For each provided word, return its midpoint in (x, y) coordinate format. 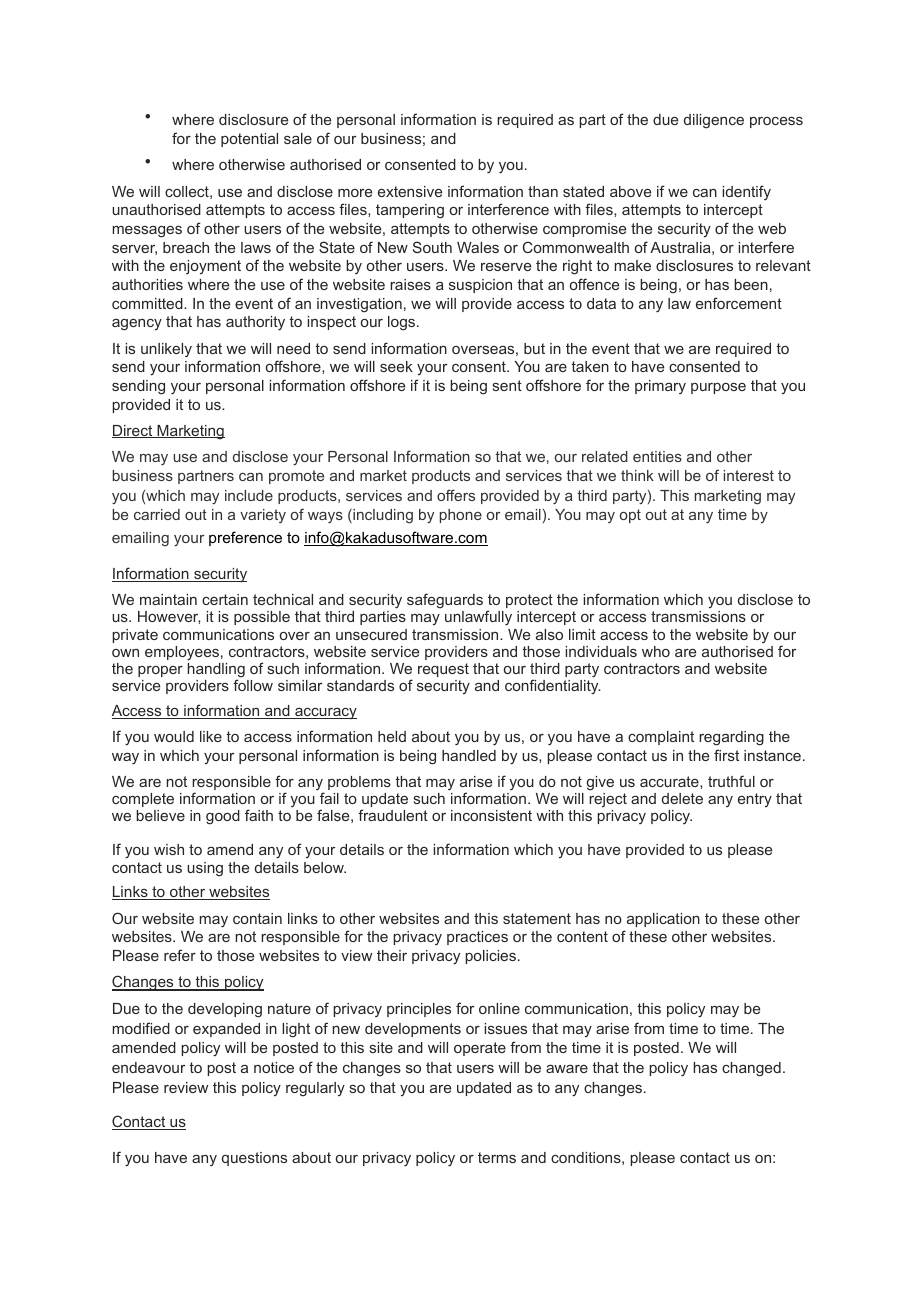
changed (751, 1069)
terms (497, 1157)
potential (249, 140)
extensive (410, 191)
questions (254, 1159)
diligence (714, 121)
